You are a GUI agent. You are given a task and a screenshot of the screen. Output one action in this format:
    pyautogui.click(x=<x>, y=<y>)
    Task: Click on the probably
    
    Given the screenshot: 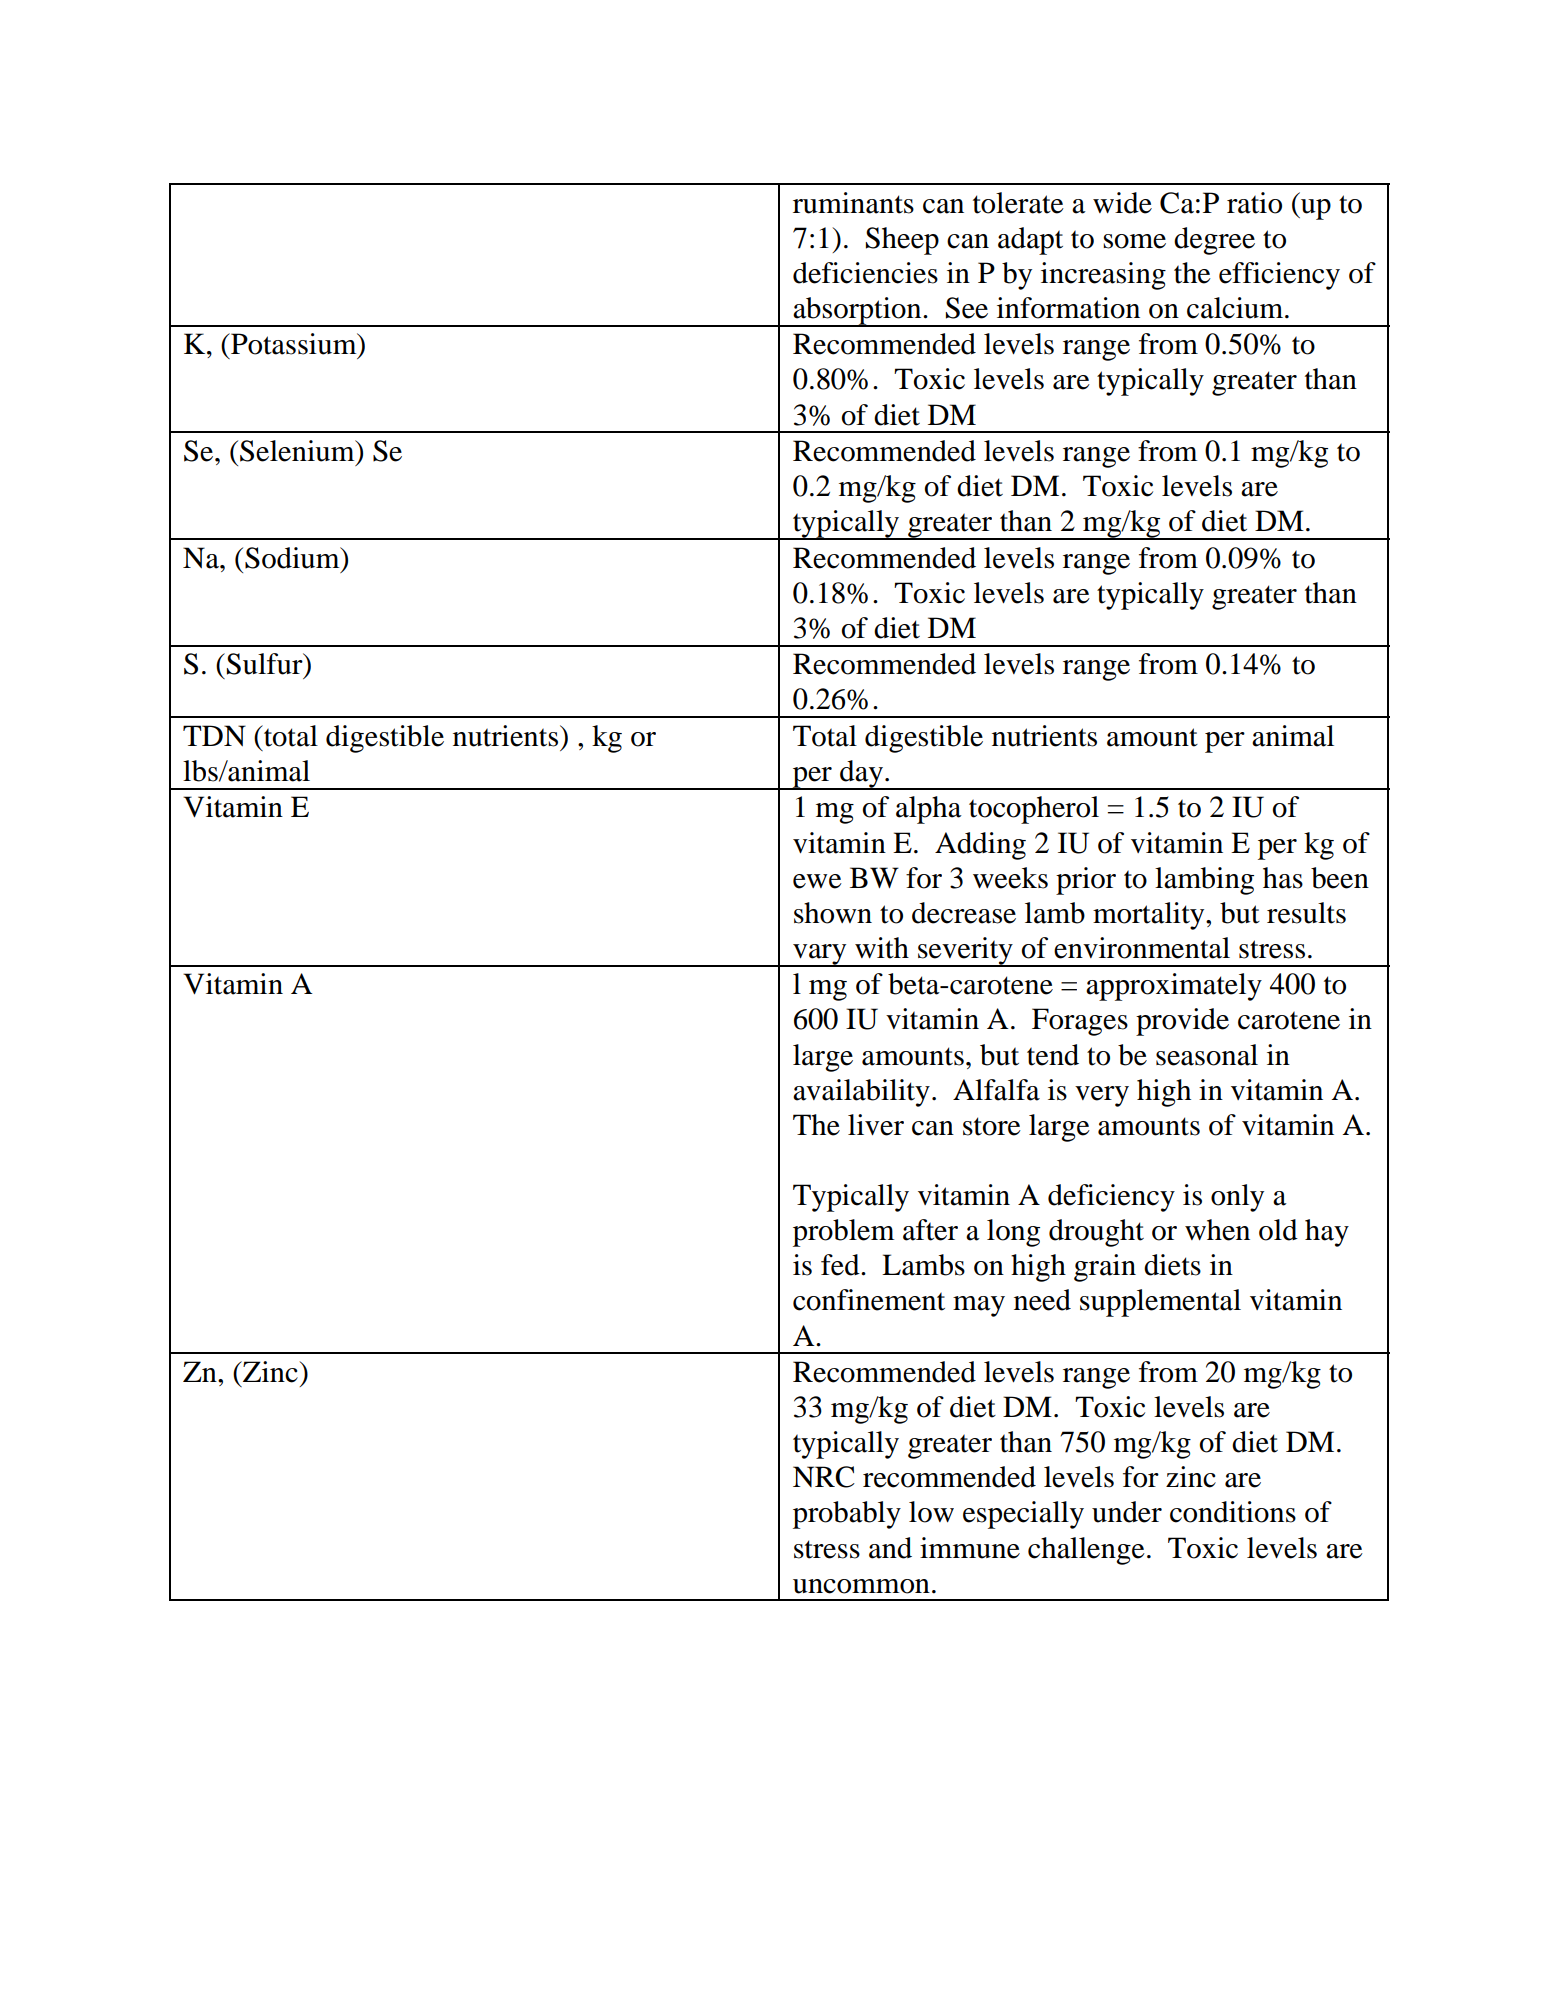 What is the action you would take?
    pyautogui.click(x=847, y=1515)
